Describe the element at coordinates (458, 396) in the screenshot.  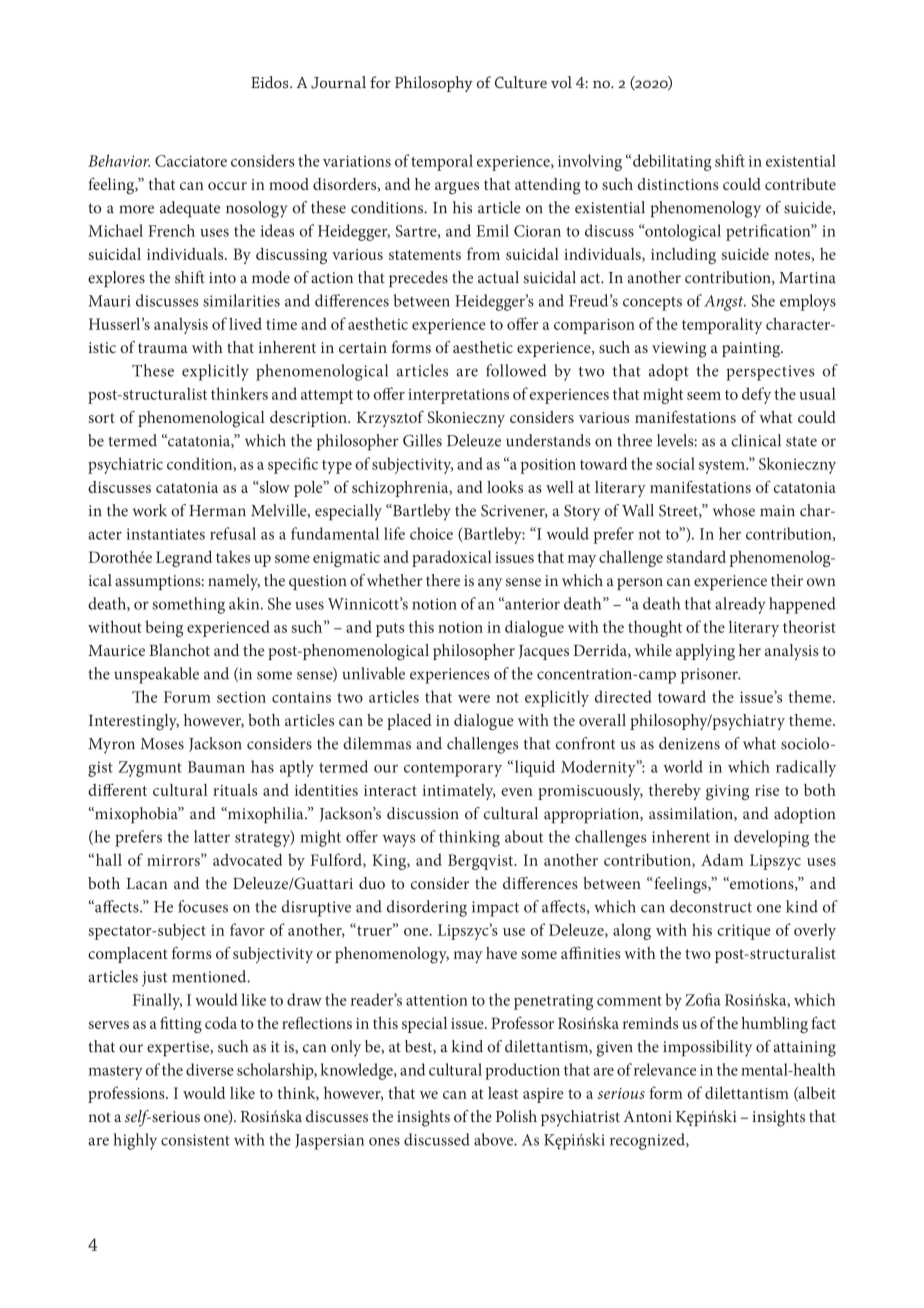
I see `interpretations` at that location.
